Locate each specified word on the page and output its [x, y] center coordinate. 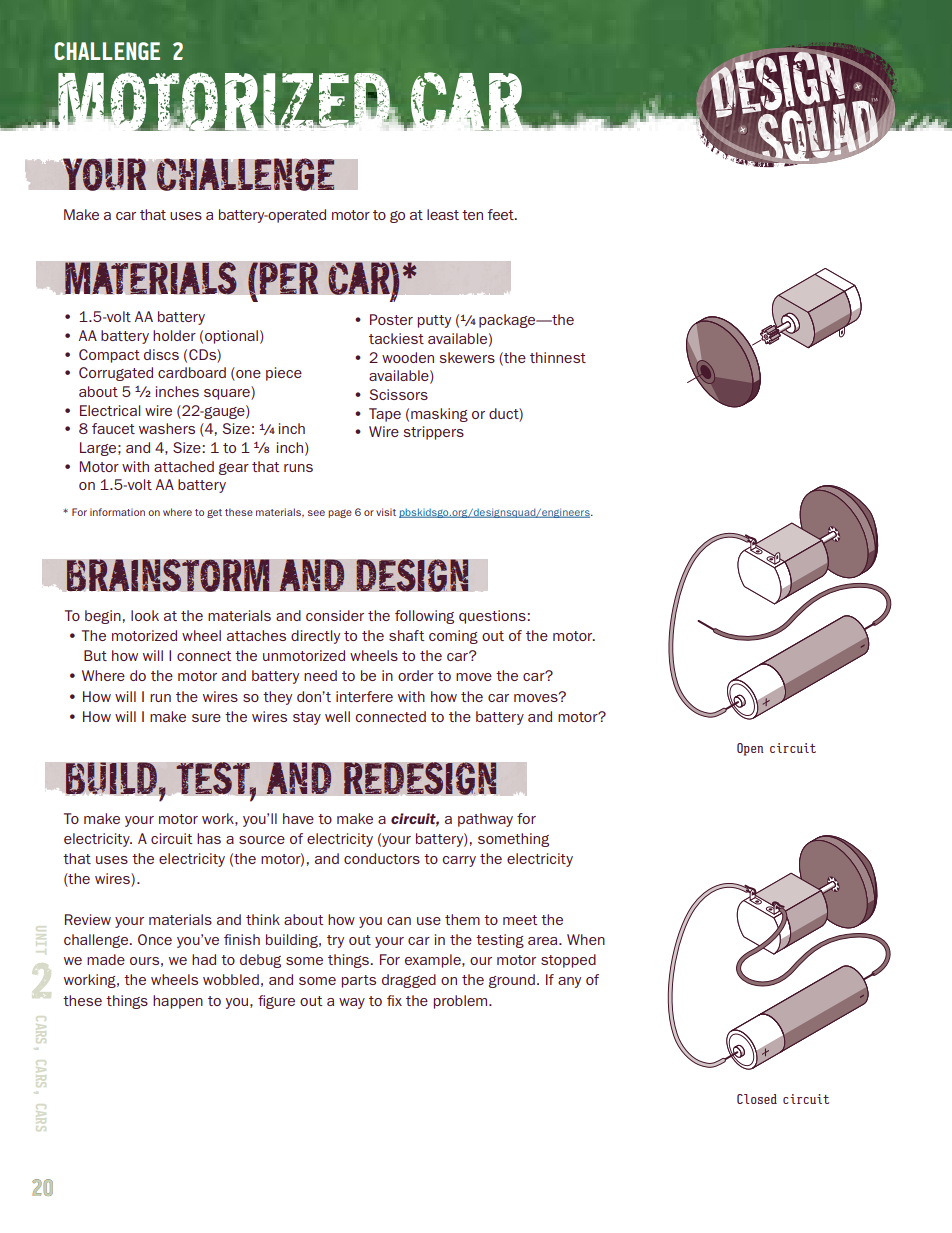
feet [501, 214]
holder [174, 335]
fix [394, 1000]
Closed [757, 1099]
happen [178, 1002]
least [443, 214]
